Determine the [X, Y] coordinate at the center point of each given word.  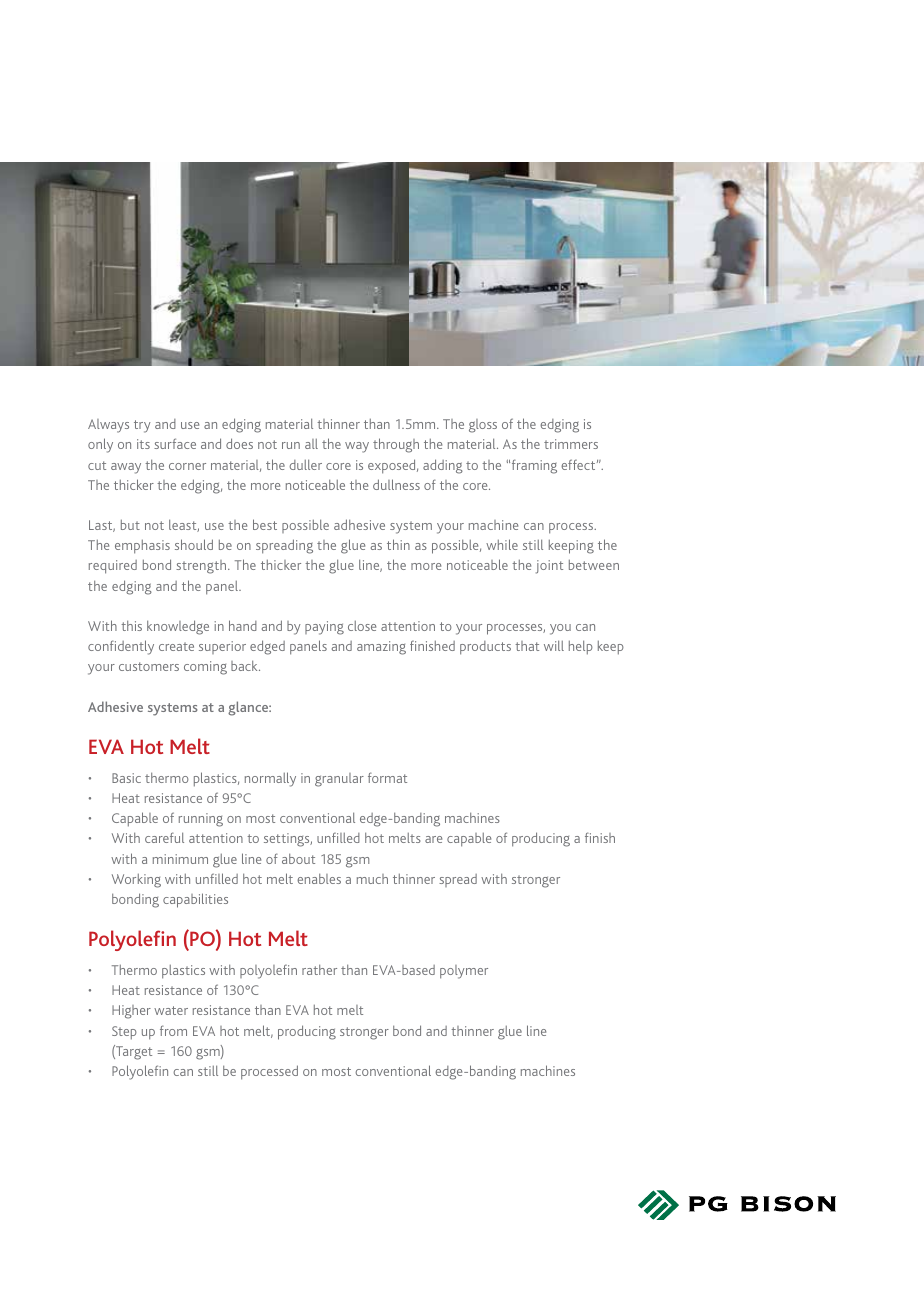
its [143, 444]
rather [319, 969]
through [396, 445]
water [171, 1010]
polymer [464, 972]
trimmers [571, 444]
